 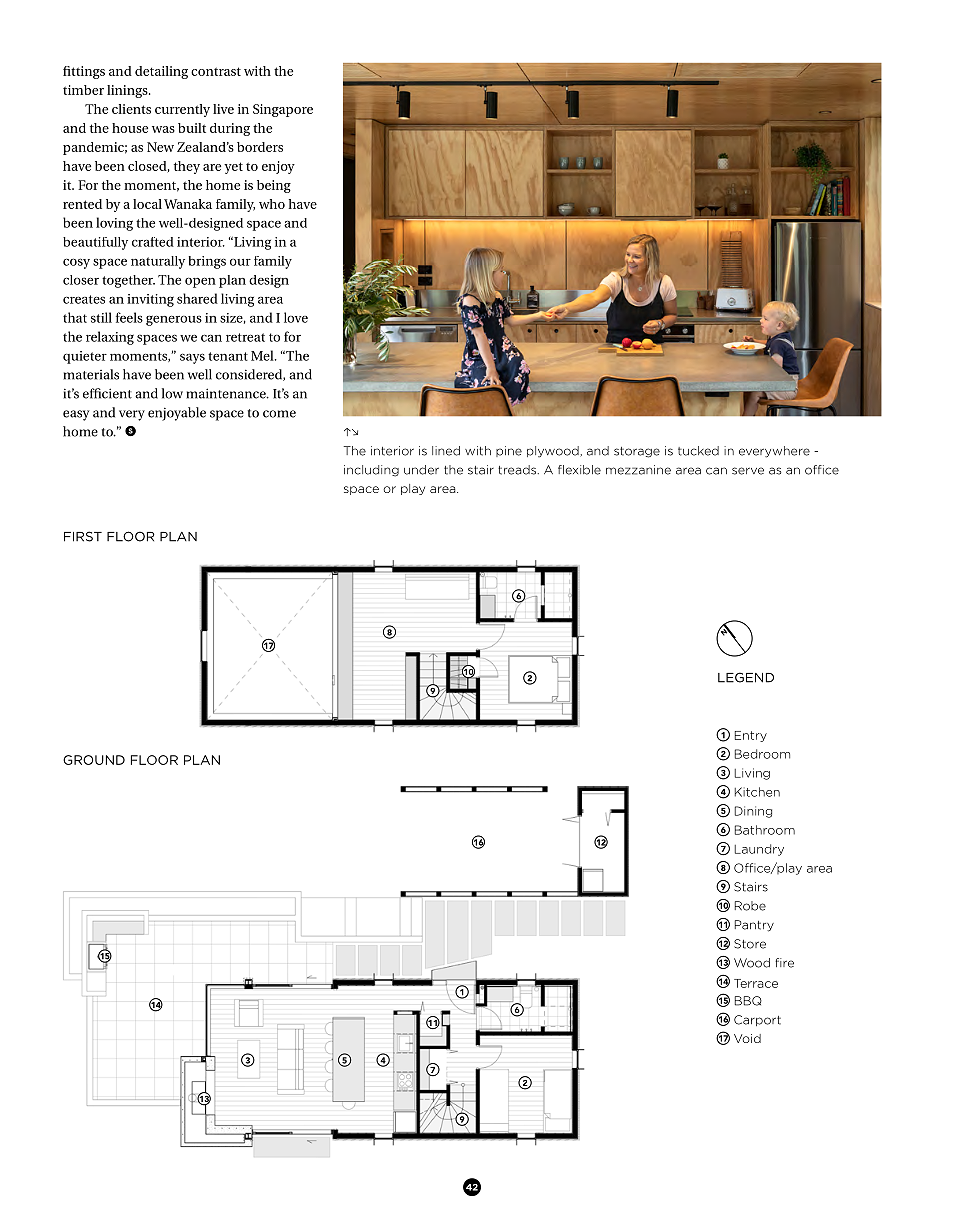 I want to click on FIRST, so click(x=83, y=536).
